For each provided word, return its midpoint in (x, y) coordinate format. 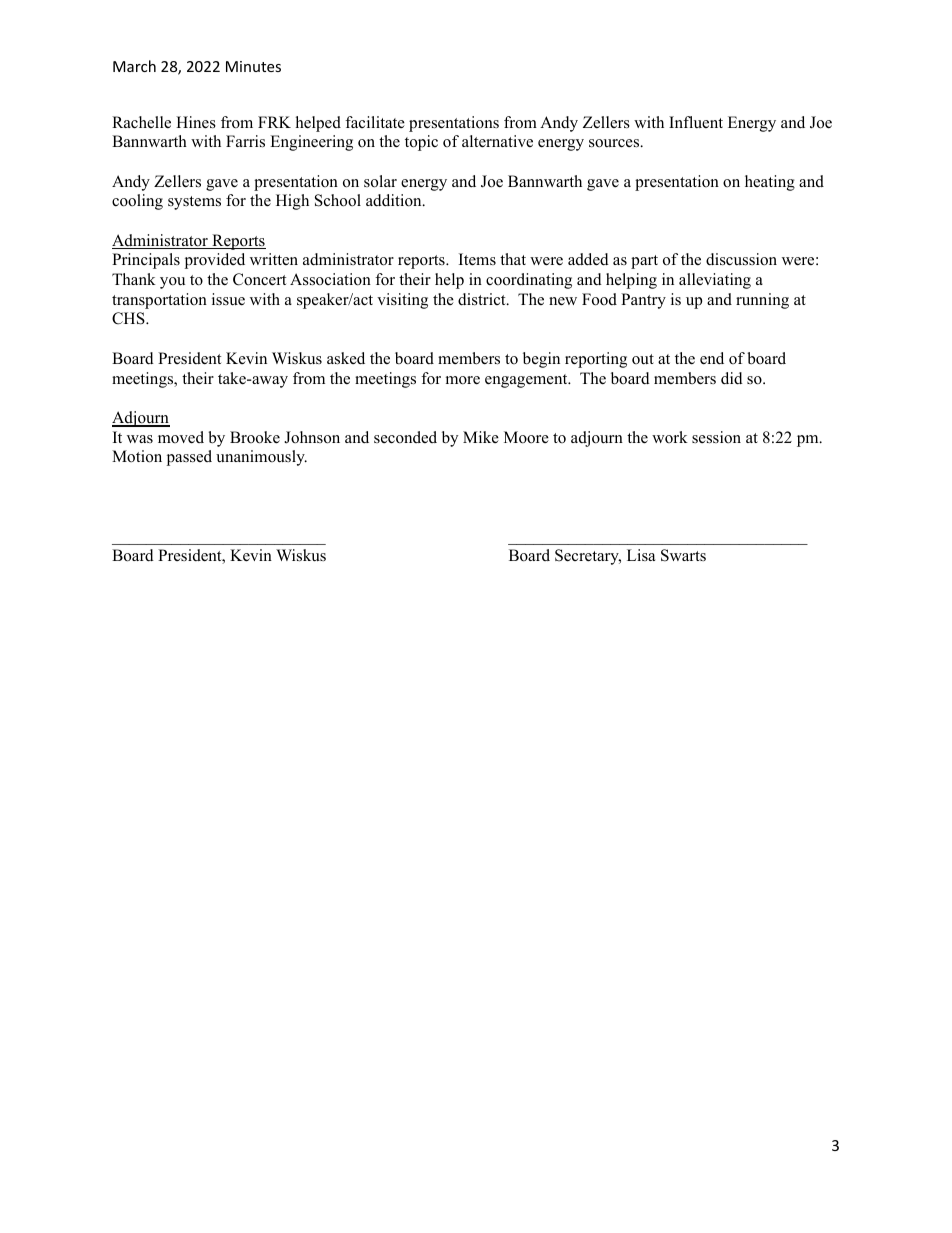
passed (189, 458)
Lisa (641, 555)
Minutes (253, 66)
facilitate (375, 122)
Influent (696, 122)
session (716, 437)
